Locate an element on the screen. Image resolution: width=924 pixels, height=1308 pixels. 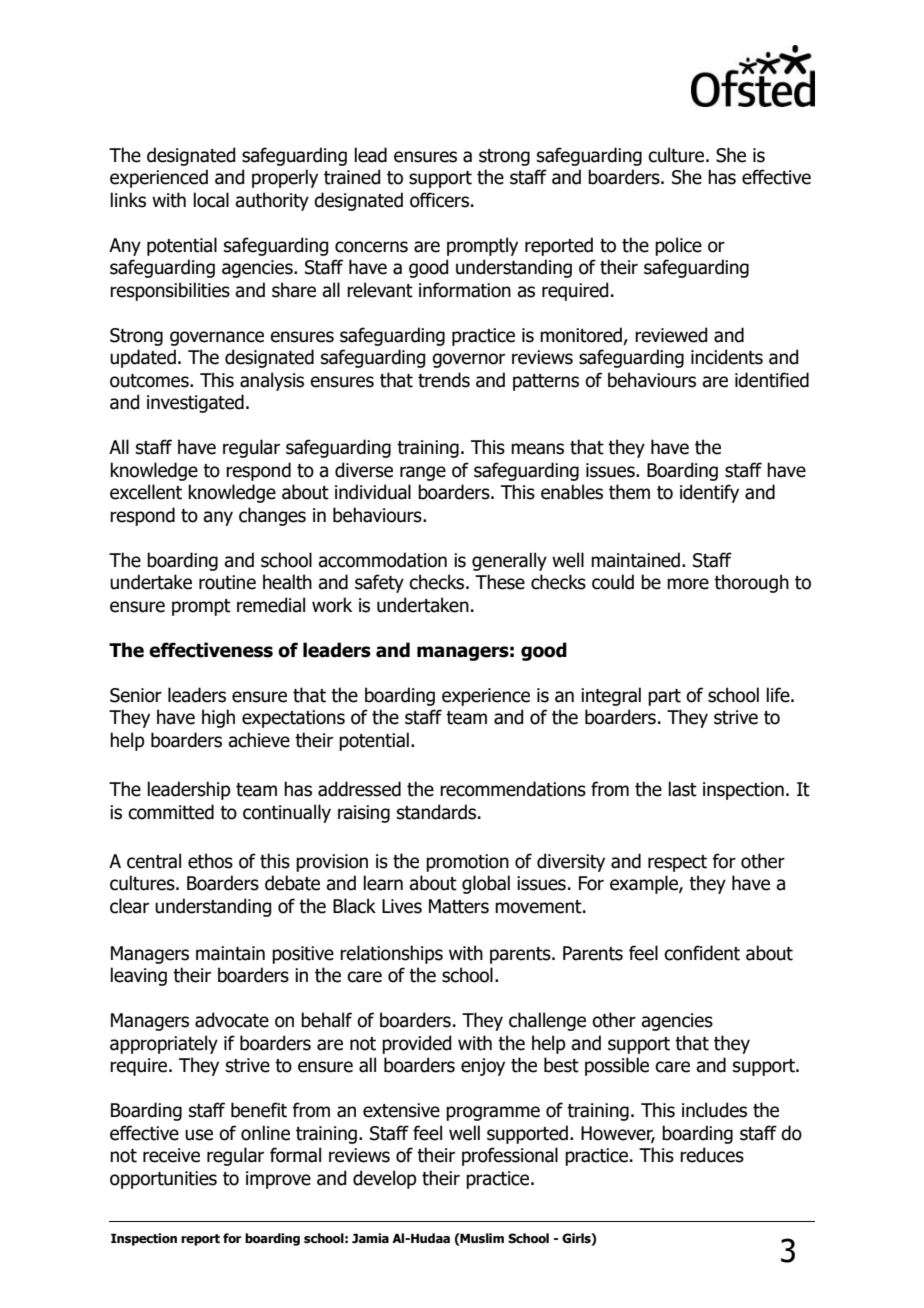
part is located at coordinates (664, 697).
